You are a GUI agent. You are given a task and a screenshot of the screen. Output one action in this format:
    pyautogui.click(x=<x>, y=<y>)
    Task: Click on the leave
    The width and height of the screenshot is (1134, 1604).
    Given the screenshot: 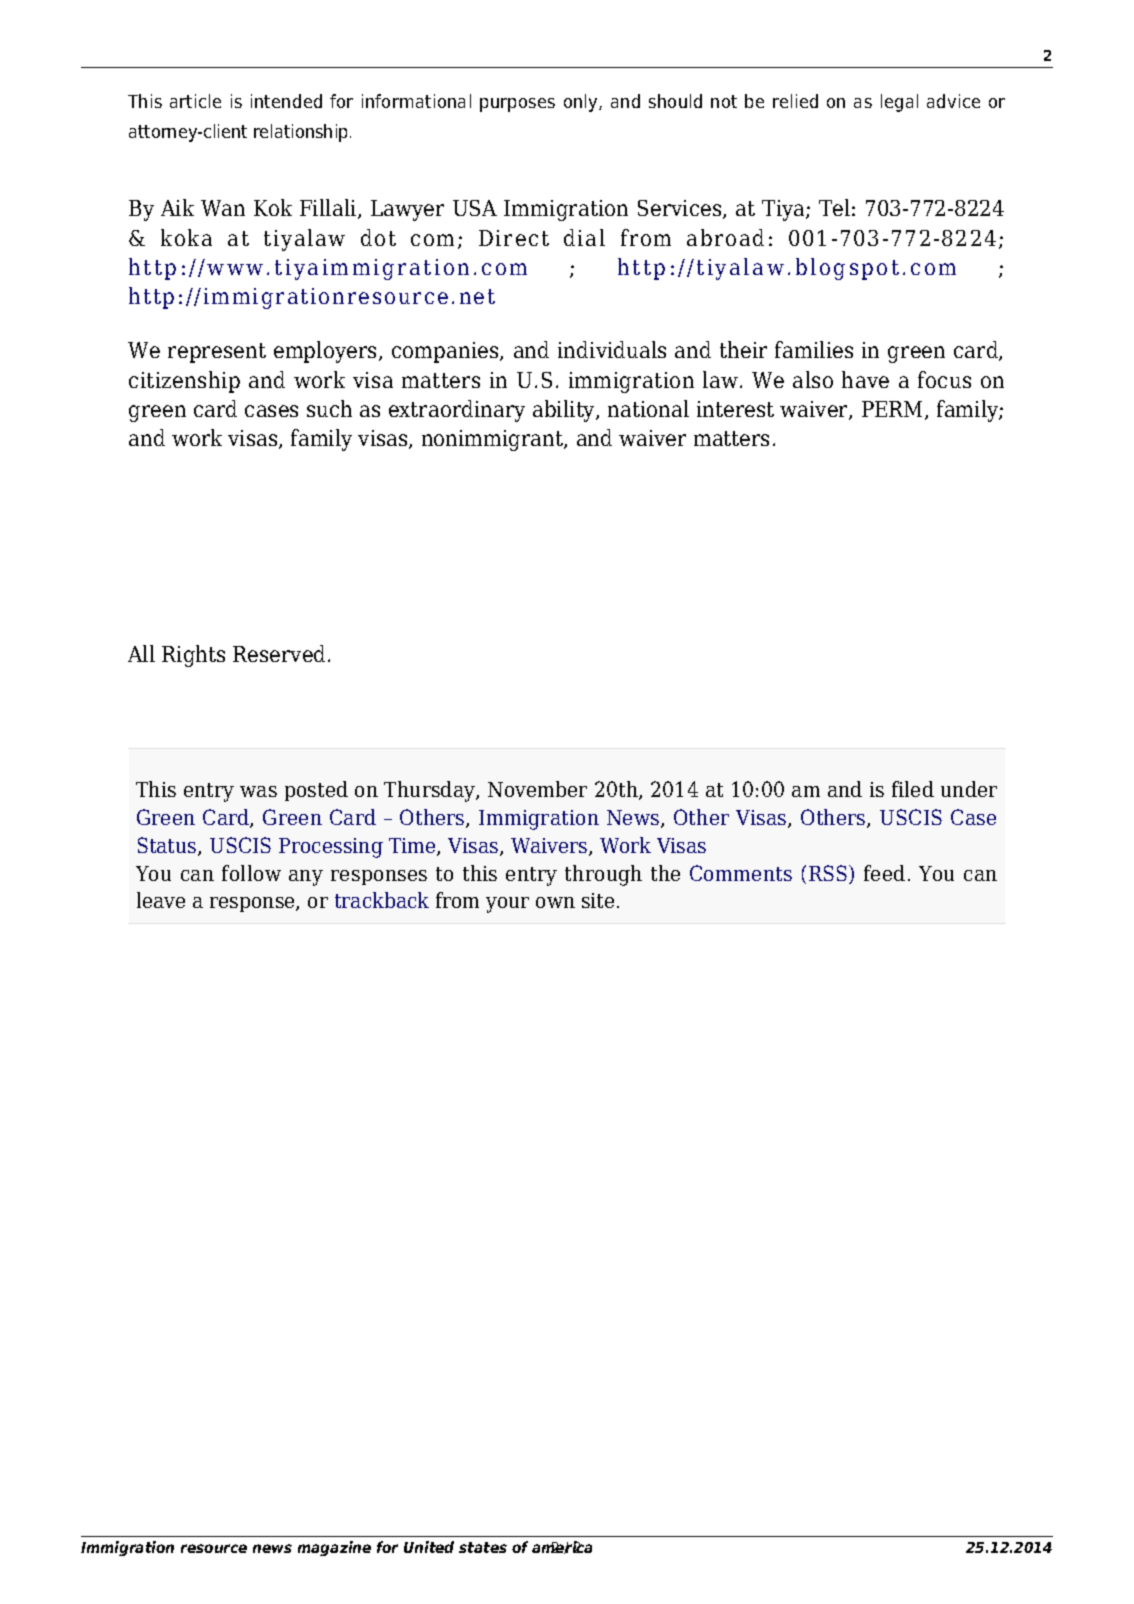 What is the action you would take?
    pyautogui.click(x=161, y=900)
